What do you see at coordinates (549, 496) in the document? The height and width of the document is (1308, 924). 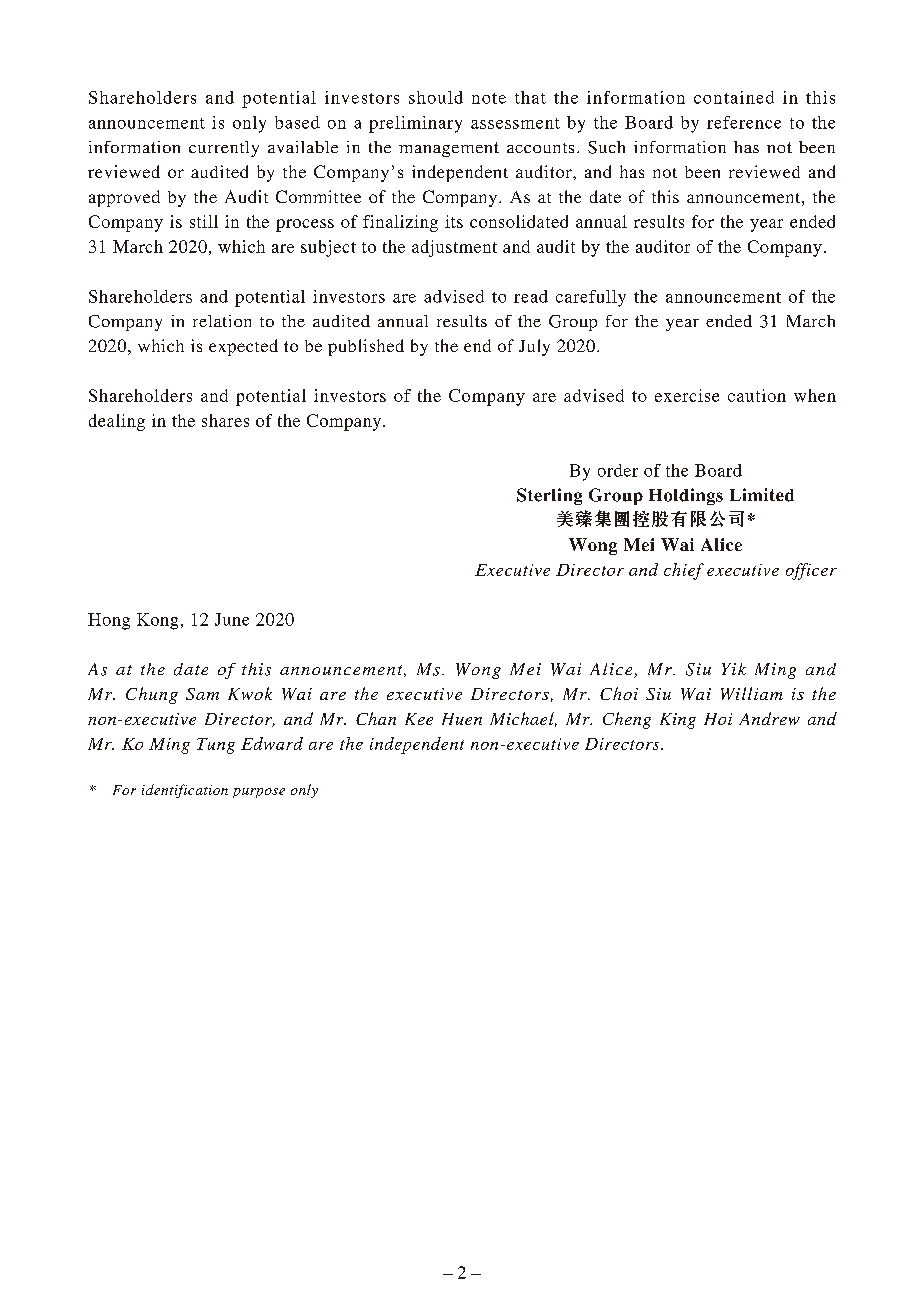 I see `Sterling` at bounding box center [549, 496].
